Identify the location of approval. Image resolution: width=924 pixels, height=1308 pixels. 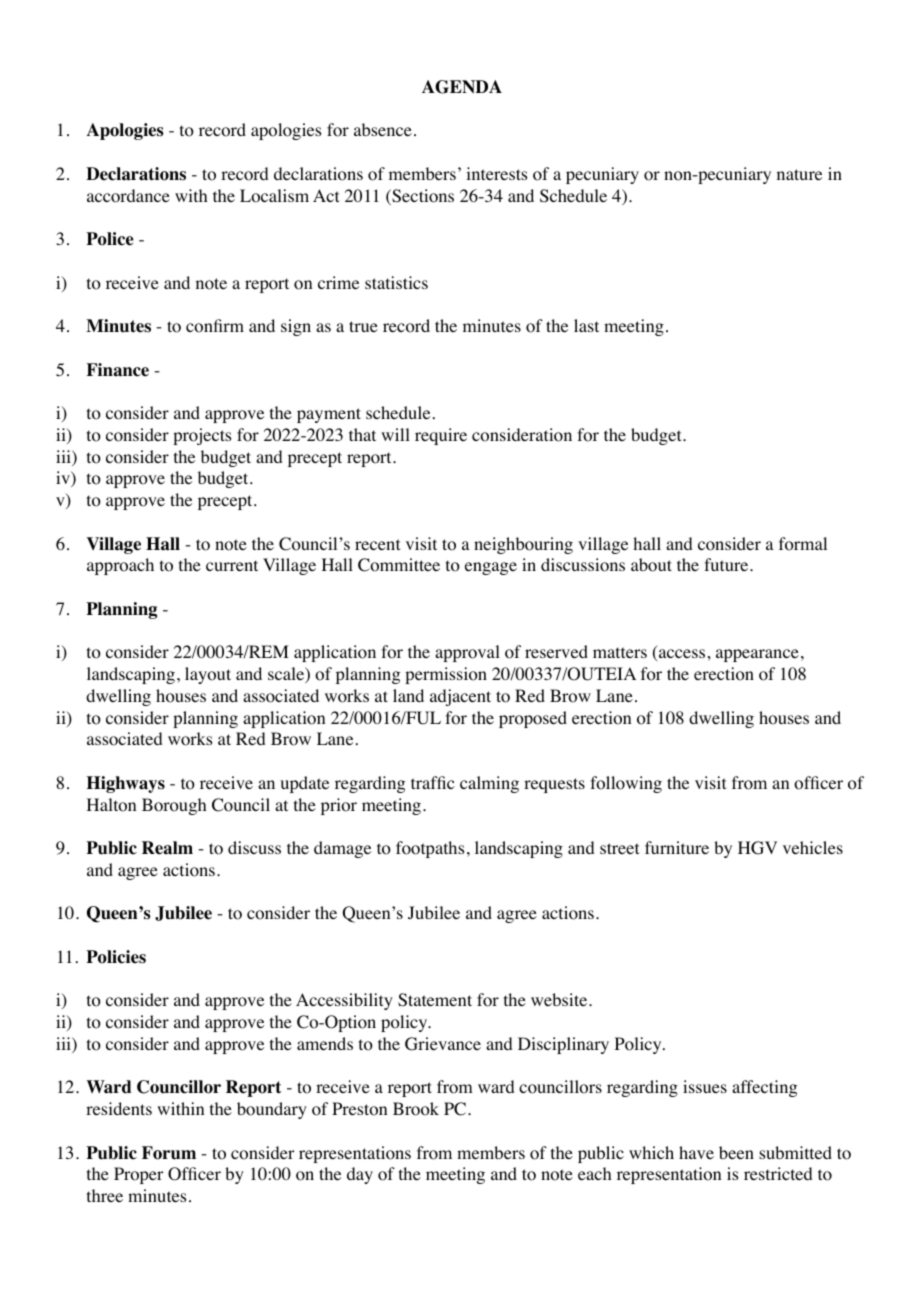
(467, 653).
